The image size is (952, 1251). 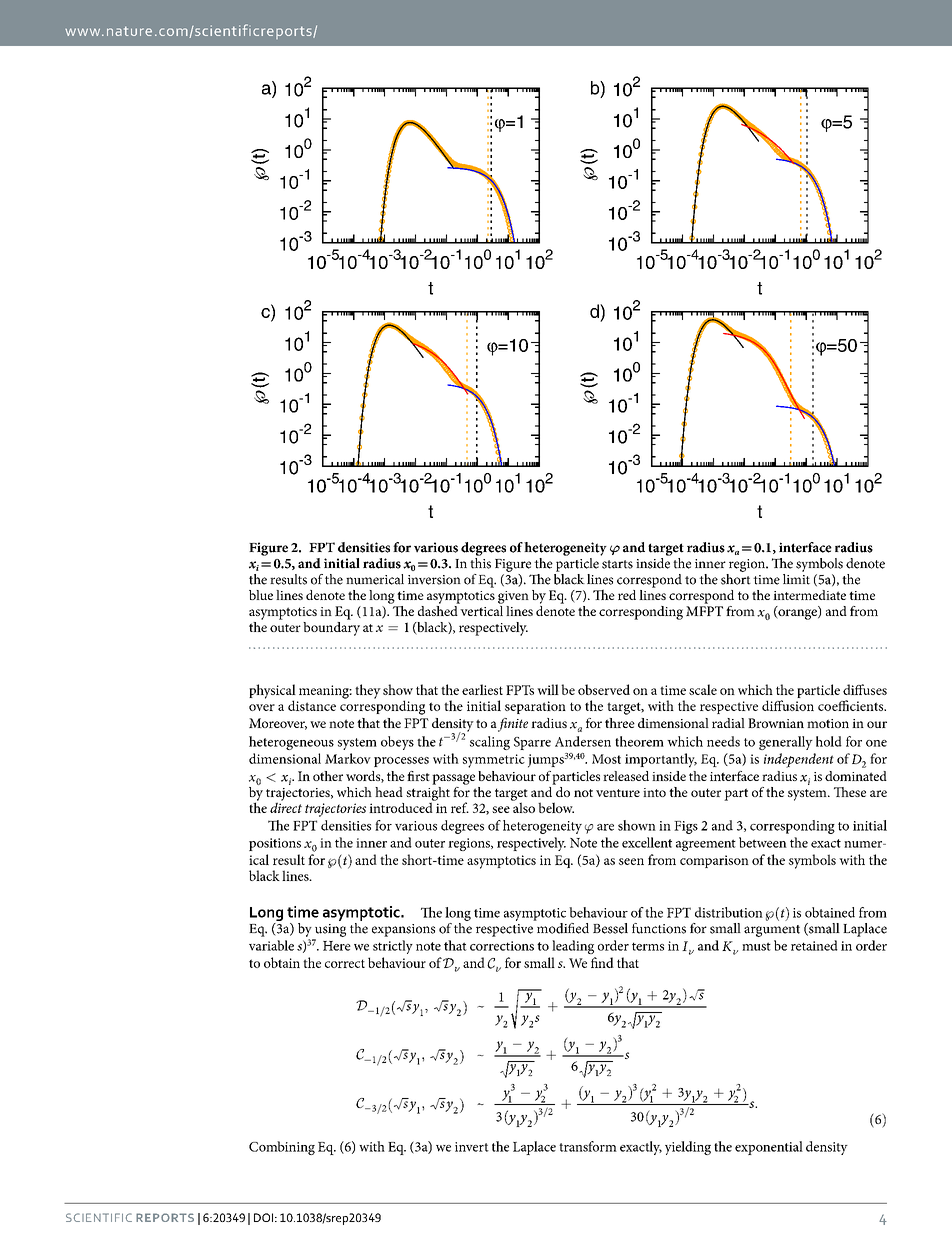 What do you see at coordinates (602, 962) in the screenshot?
I see `find` at bounding box center [602, 962].
